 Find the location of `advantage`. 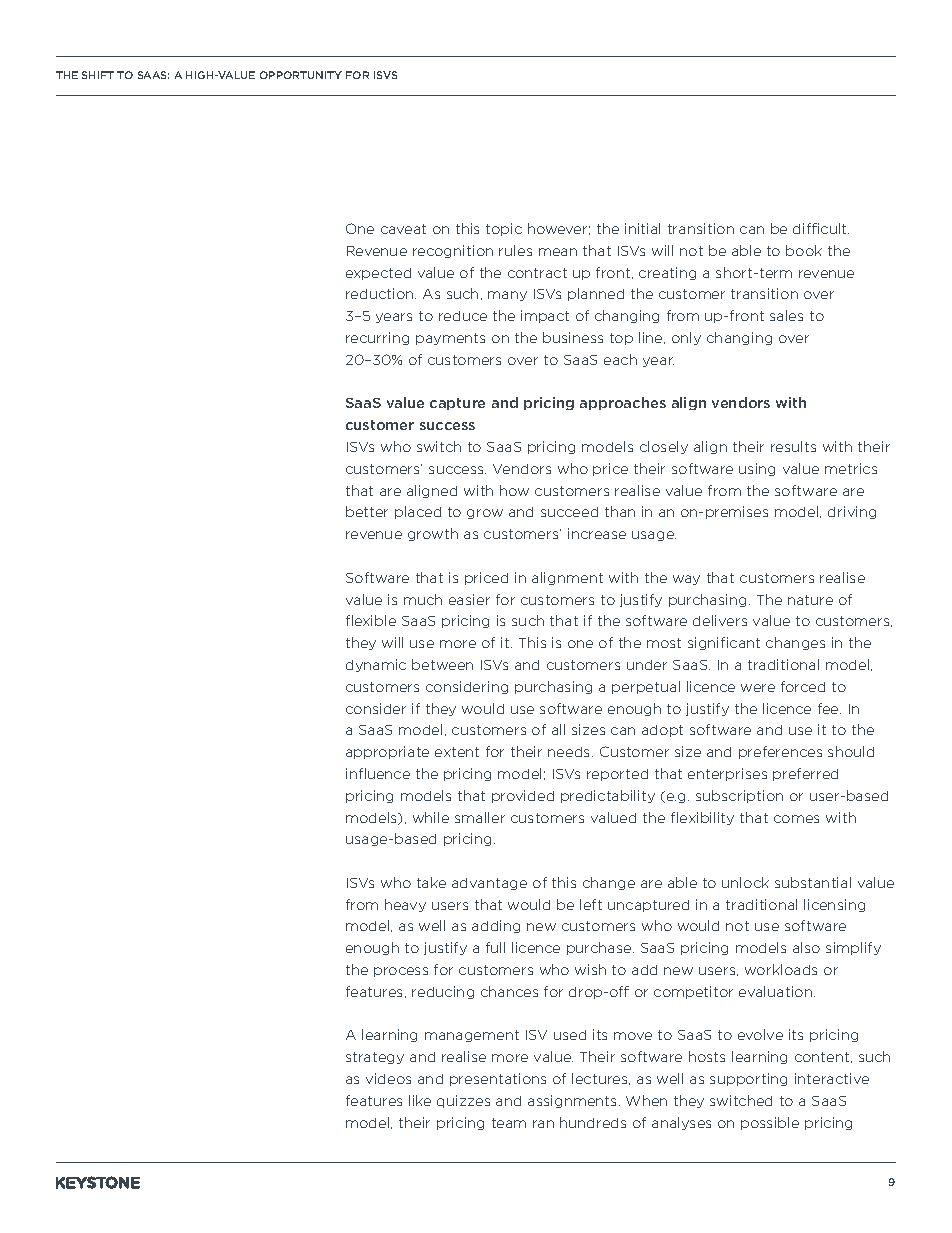

advantage is located at coordinates (489, 884).
